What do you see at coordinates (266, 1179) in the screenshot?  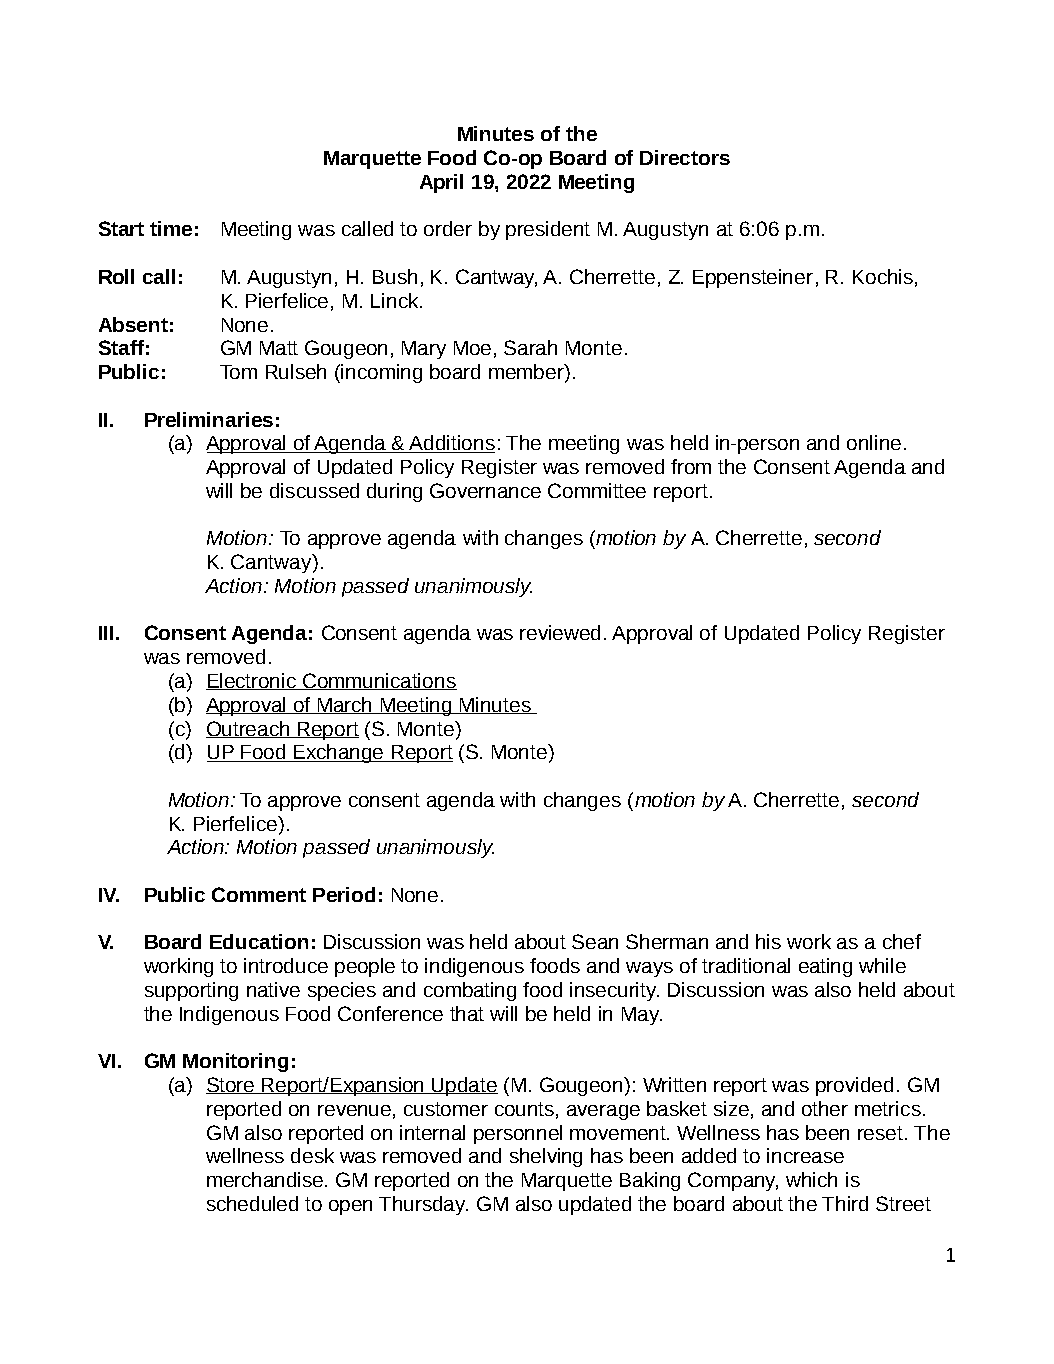 I see `merchandise` at bounding box center [266, 1179].
